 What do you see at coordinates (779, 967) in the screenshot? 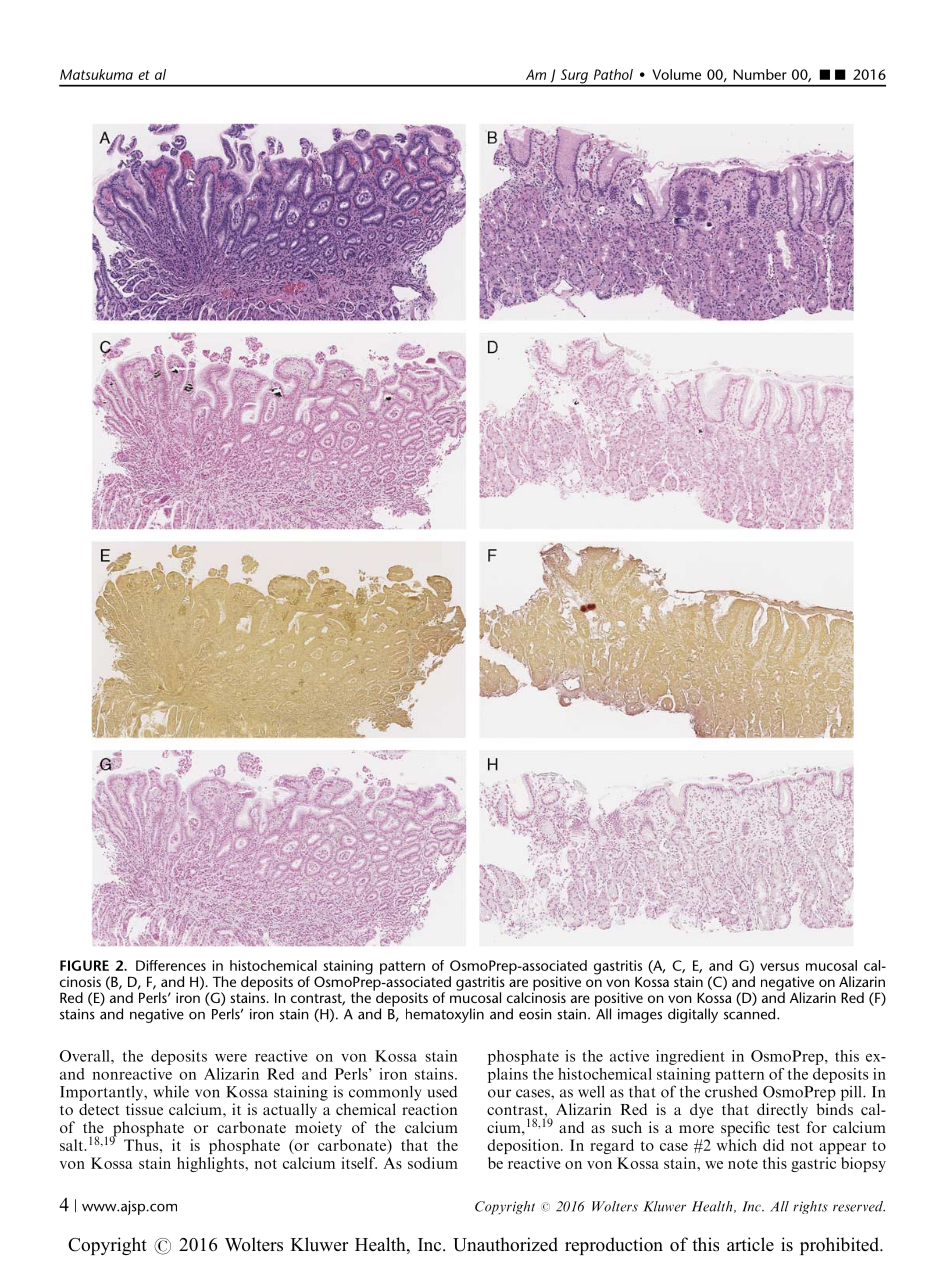
I see `versus` at bounding box center [779, 967].
